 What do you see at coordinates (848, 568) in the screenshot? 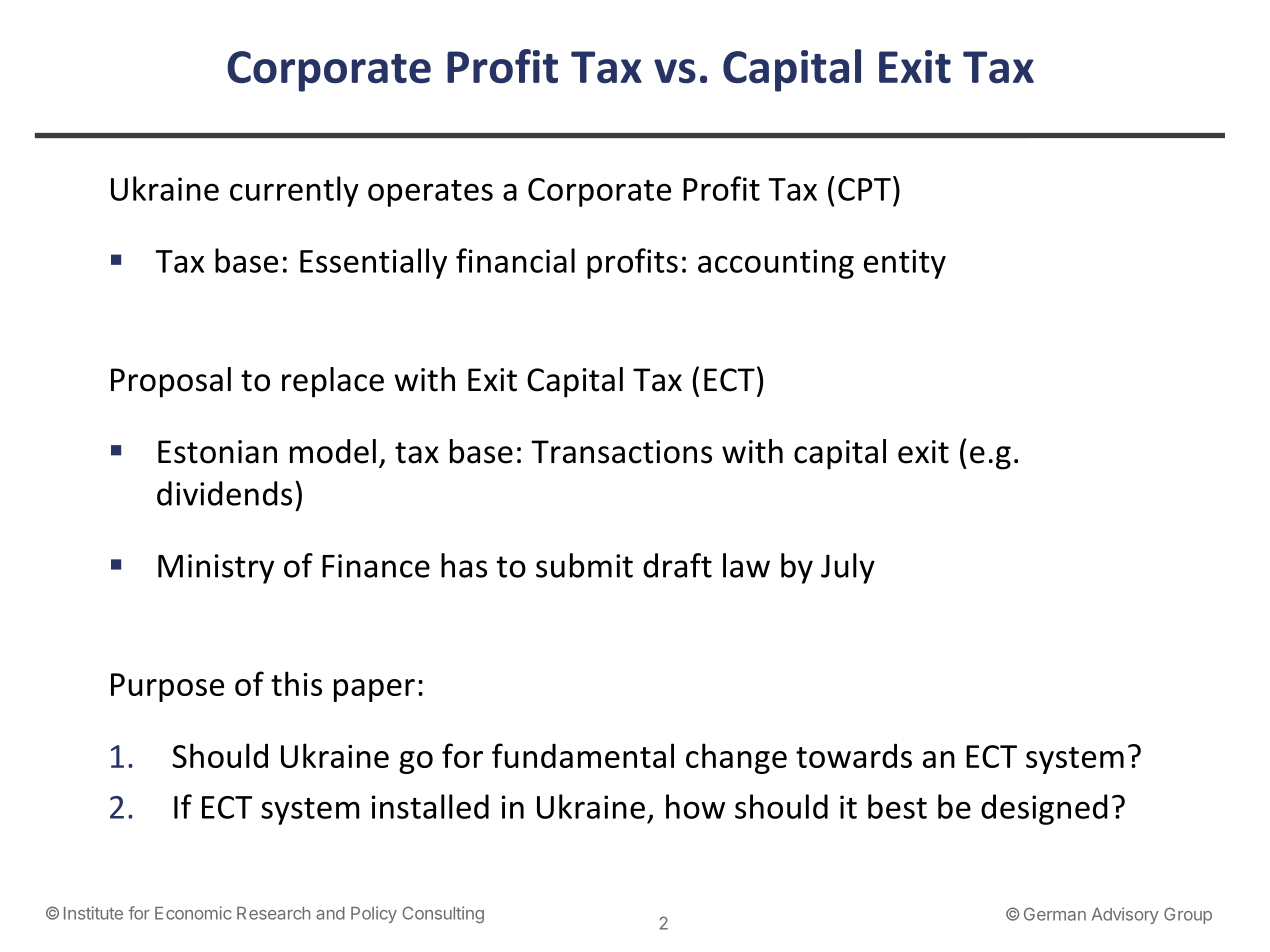
I see `July` at bounding box center [848, 568].
